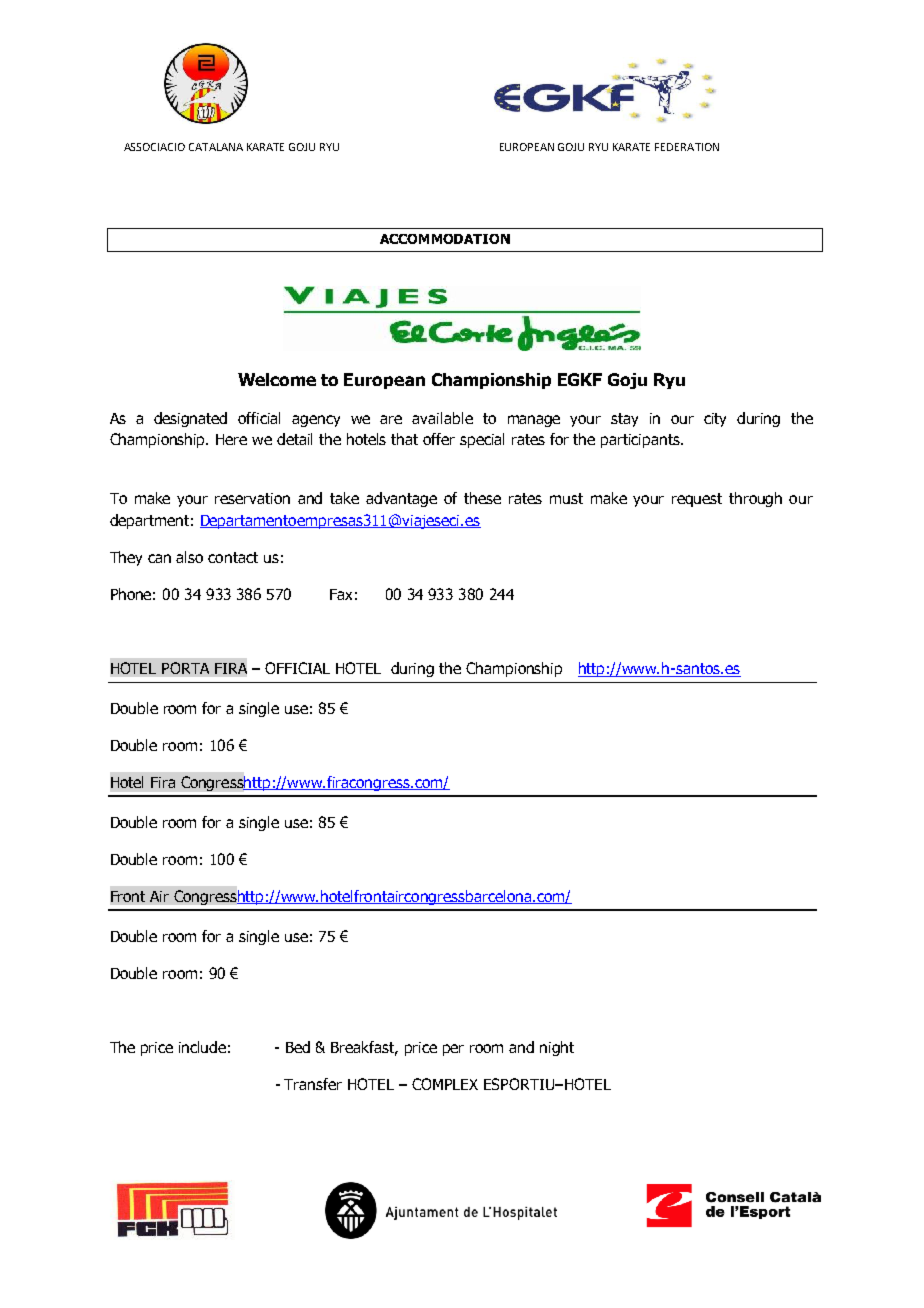  Describe the element at coordinates (715, 420) in the document. I see `city` at that location.
